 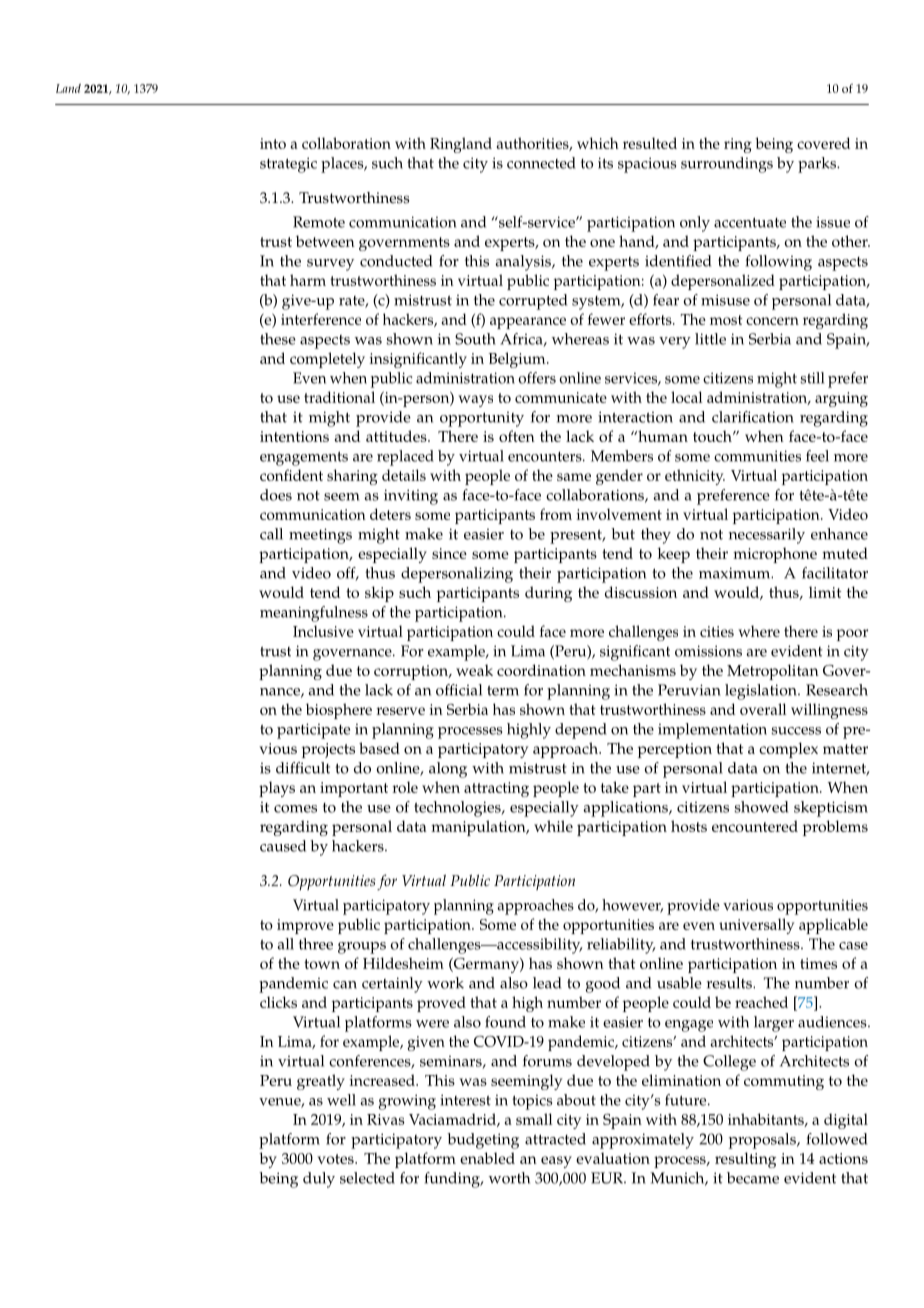 I want to click on votes, so click(x=336, y=1159).
